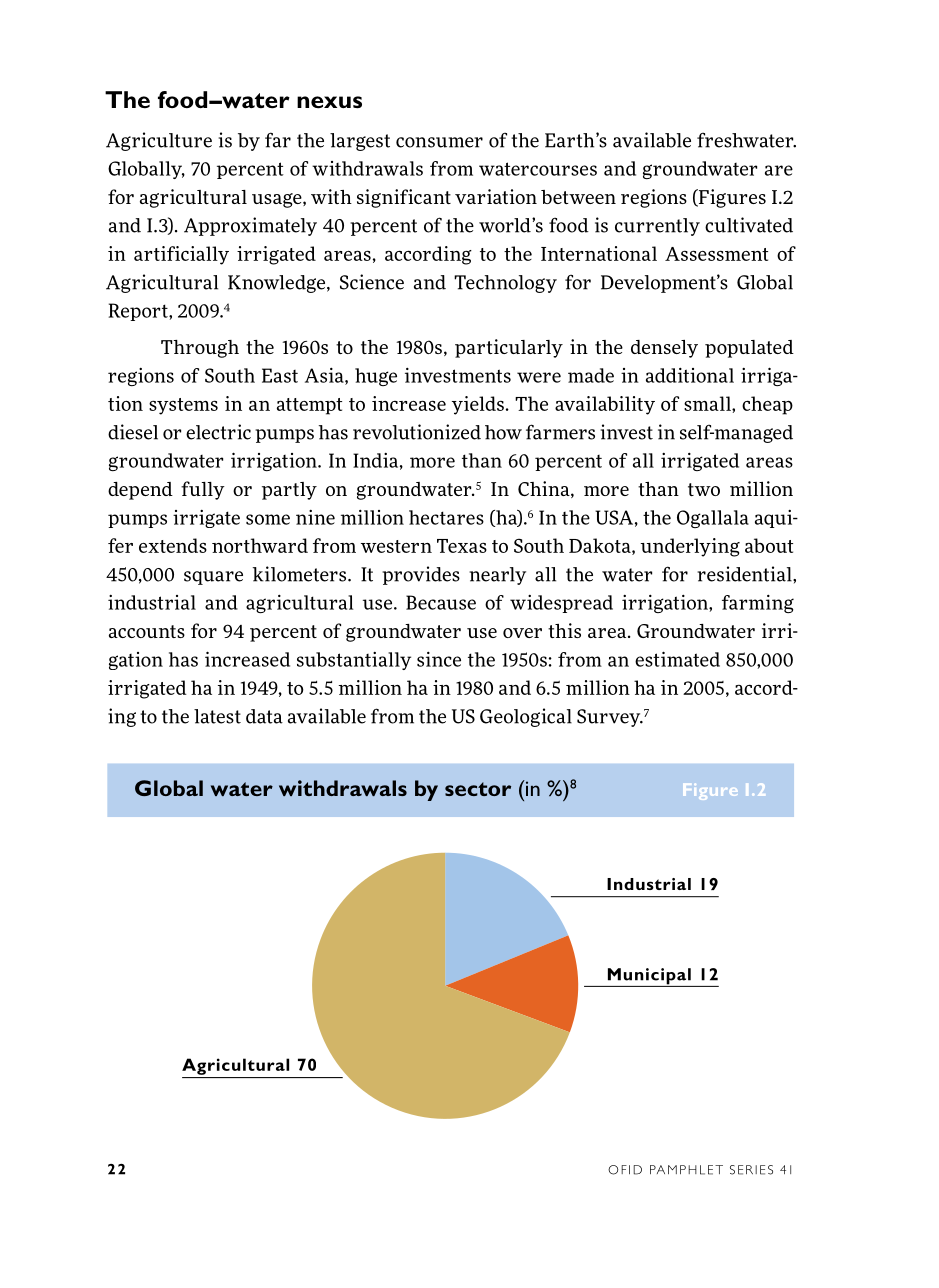  What do you see at coordinates (462, 546) in the document?
I see `Texas` at bounding box center [462, 546].
